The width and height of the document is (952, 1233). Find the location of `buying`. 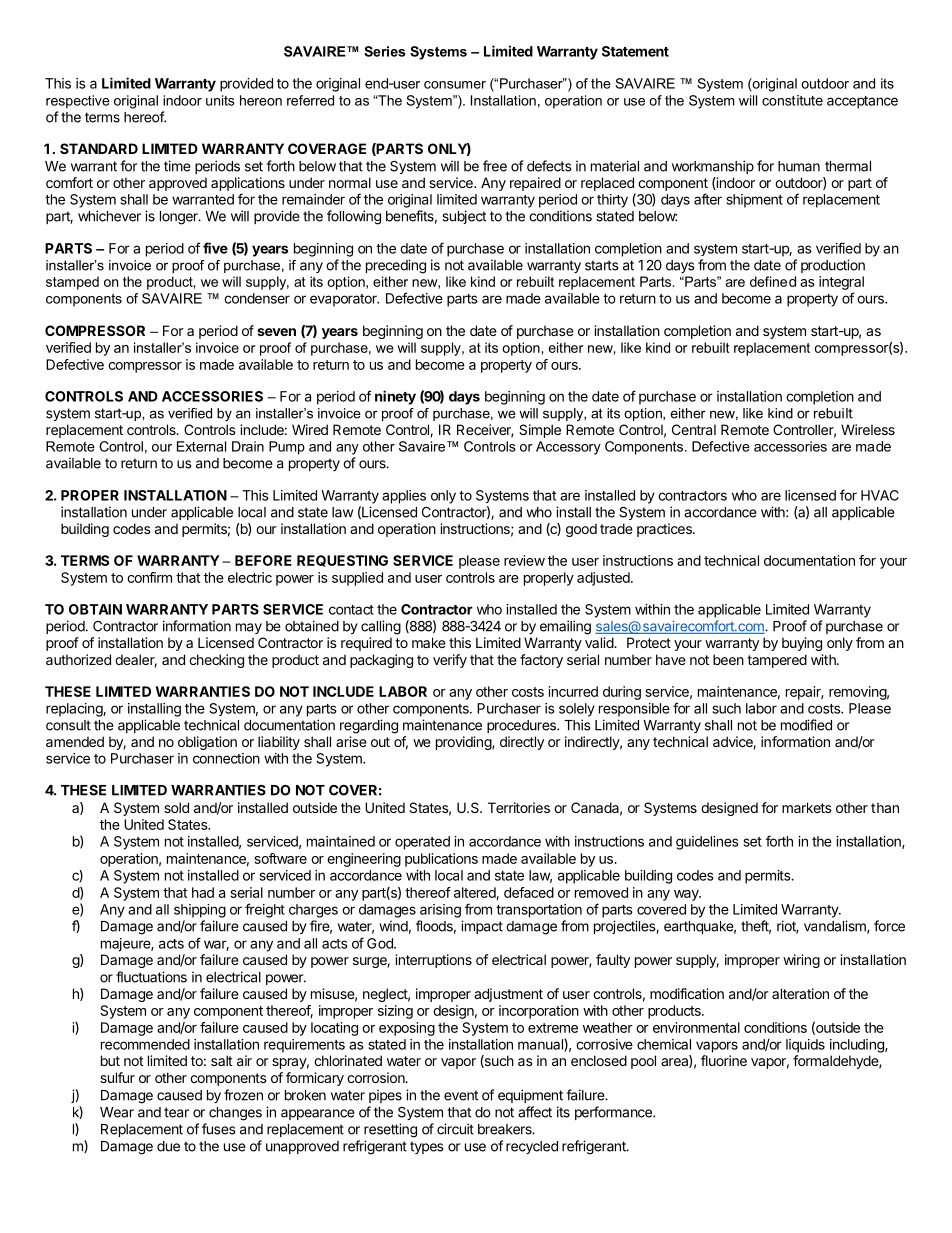

buying is located at coordinates (802, 644).
